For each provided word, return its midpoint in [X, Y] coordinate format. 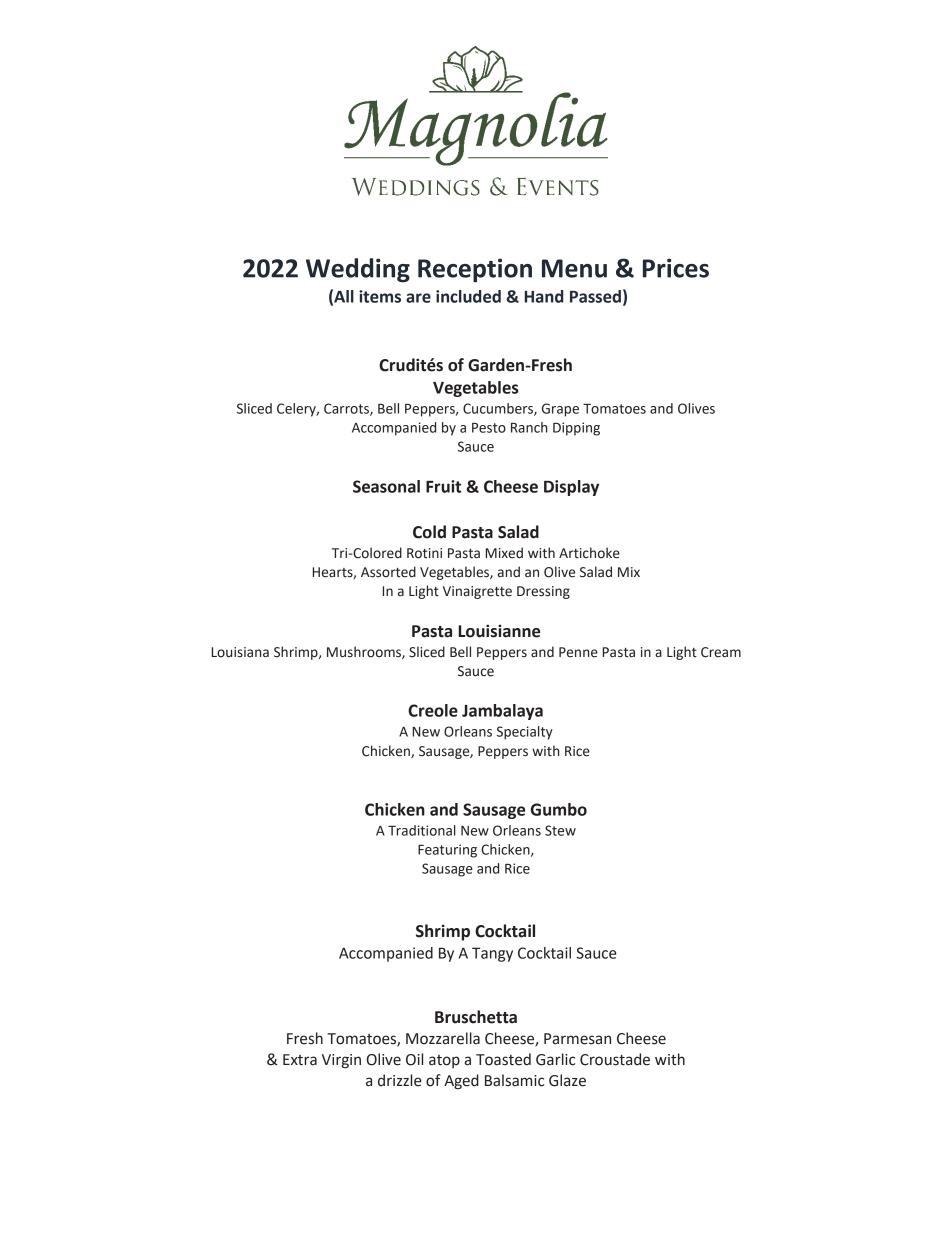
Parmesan [577, 1039]
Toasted [503, 1059]
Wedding [358, 270]
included [468, 296]
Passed [595, 296]
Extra [300, 1060]
